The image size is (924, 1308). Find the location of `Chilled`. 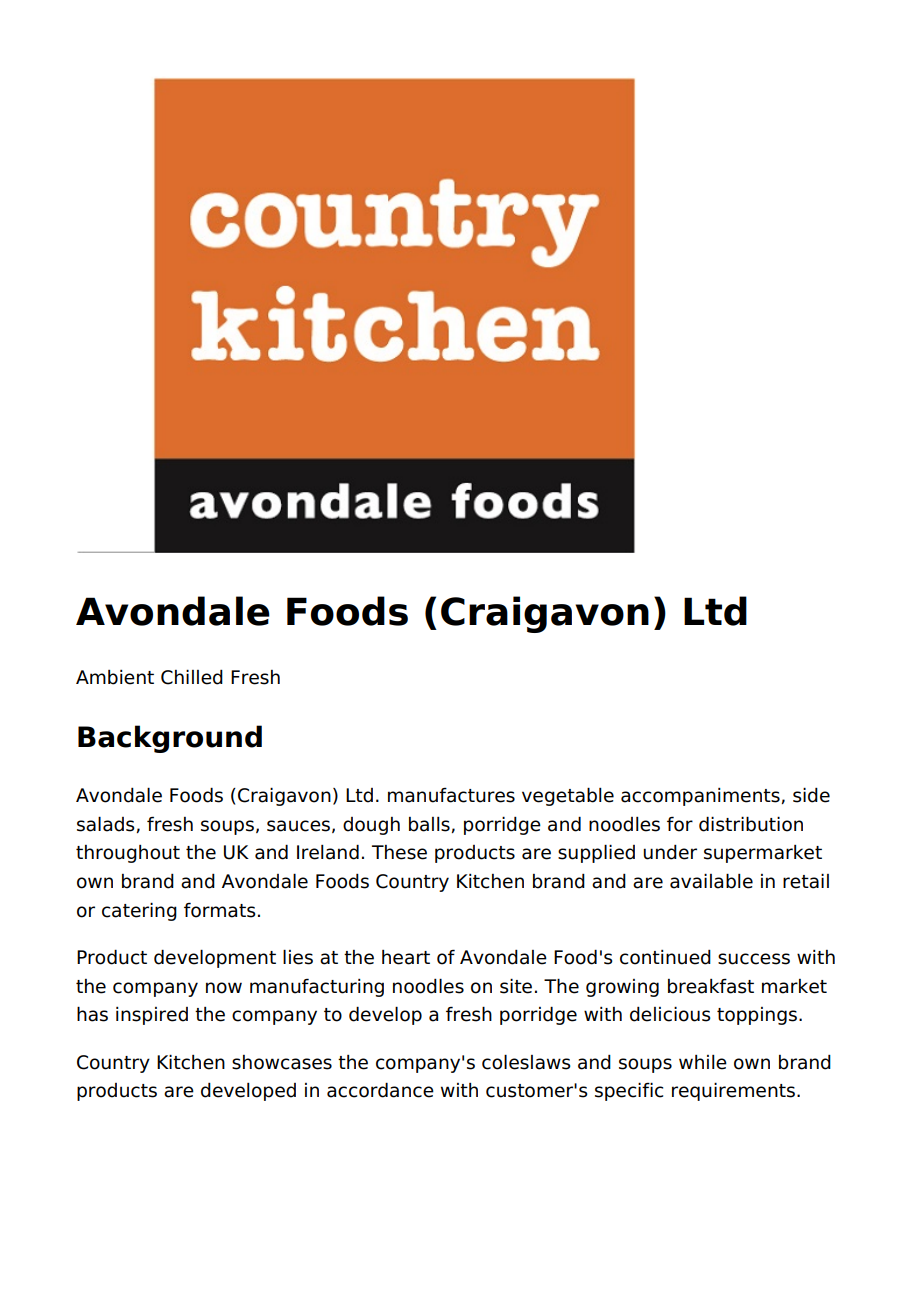

Chilled is located at coordinates (192, 677).
